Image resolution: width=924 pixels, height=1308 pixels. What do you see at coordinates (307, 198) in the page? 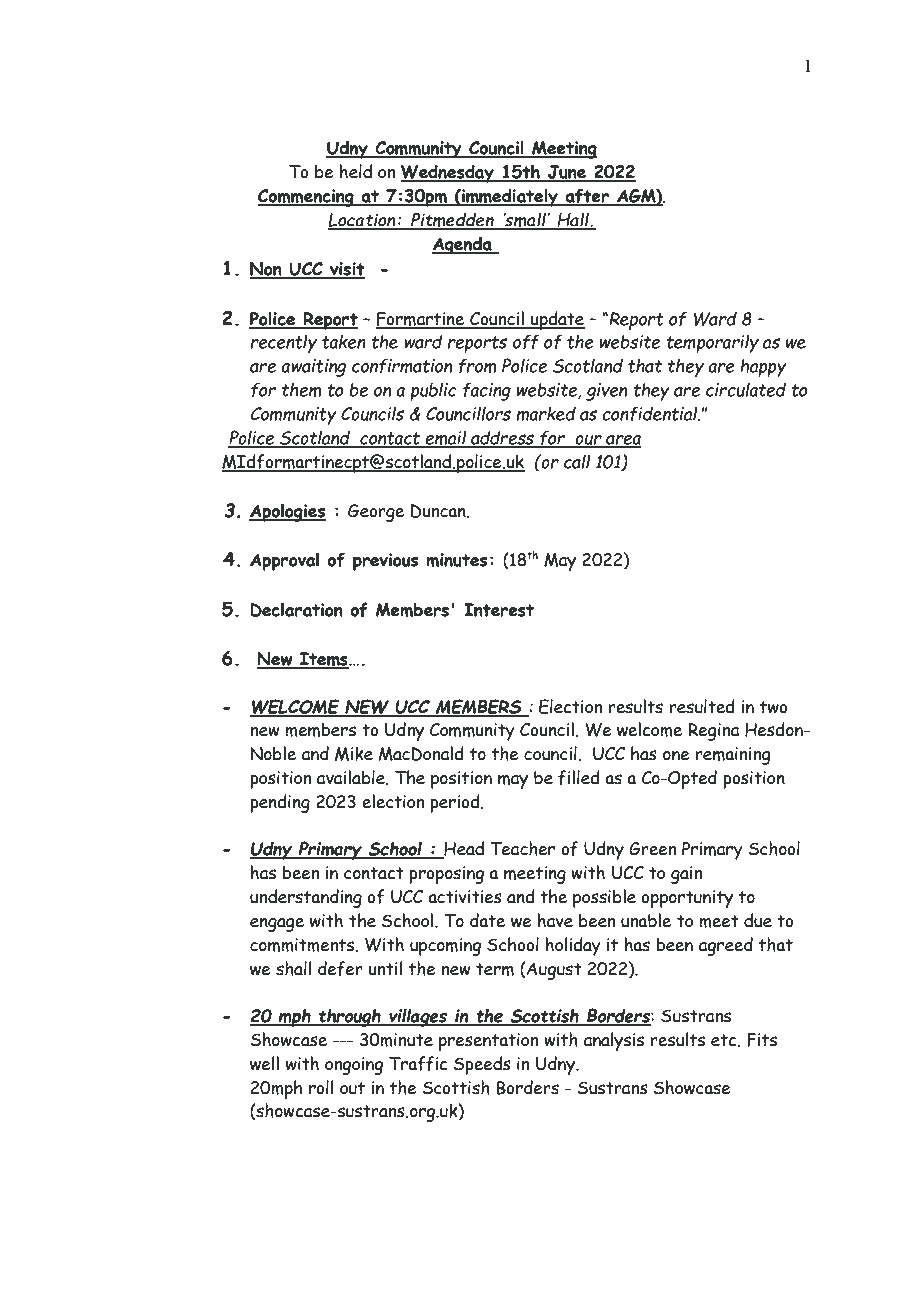
I see `Commencing` at bounding box center [307, 198].
